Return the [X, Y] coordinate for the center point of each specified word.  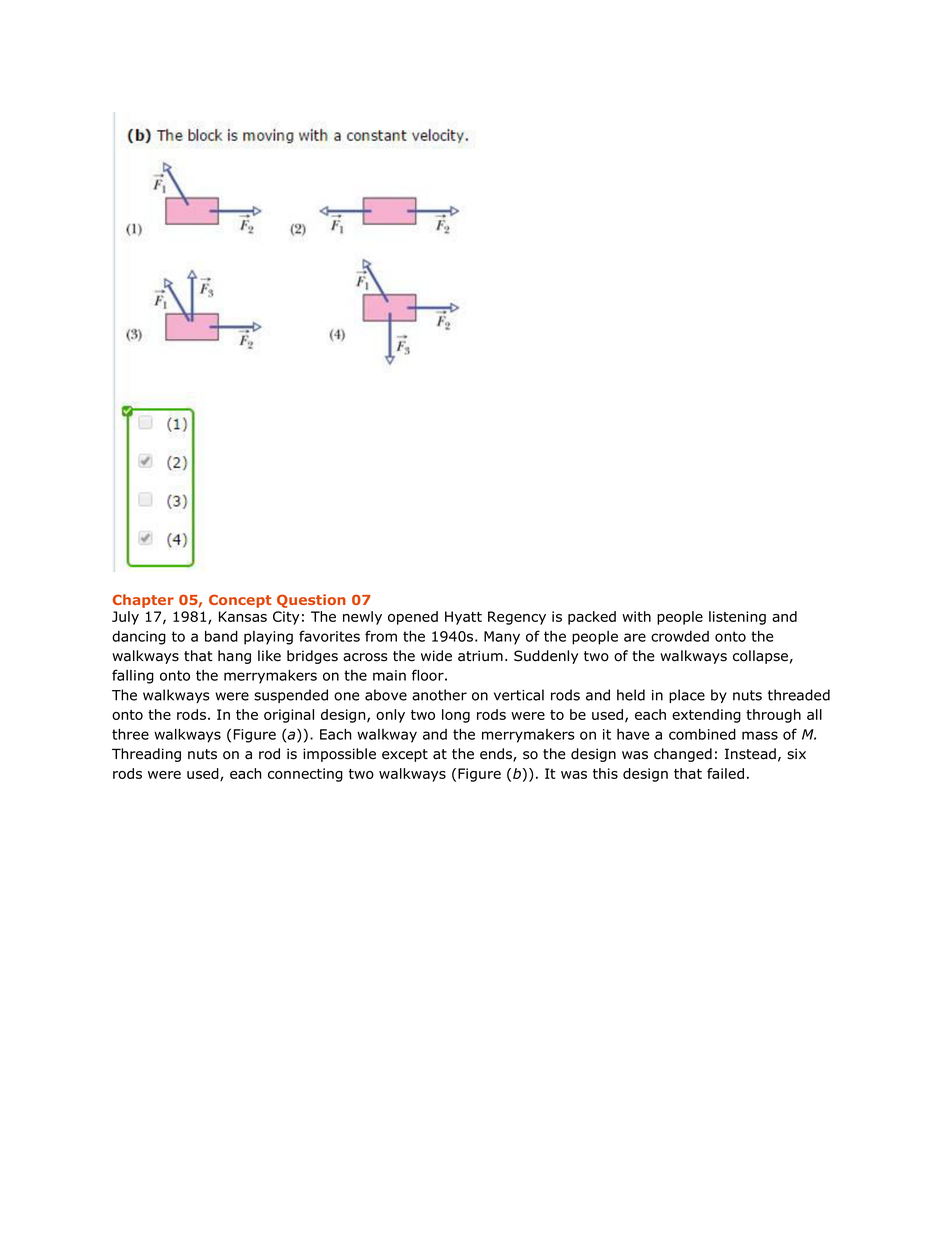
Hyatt [463, 618]
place [687, 696]
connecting [305, 775]
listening [737, 618]
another [439, 695]
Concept [240, 601]
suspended [291, 696]
